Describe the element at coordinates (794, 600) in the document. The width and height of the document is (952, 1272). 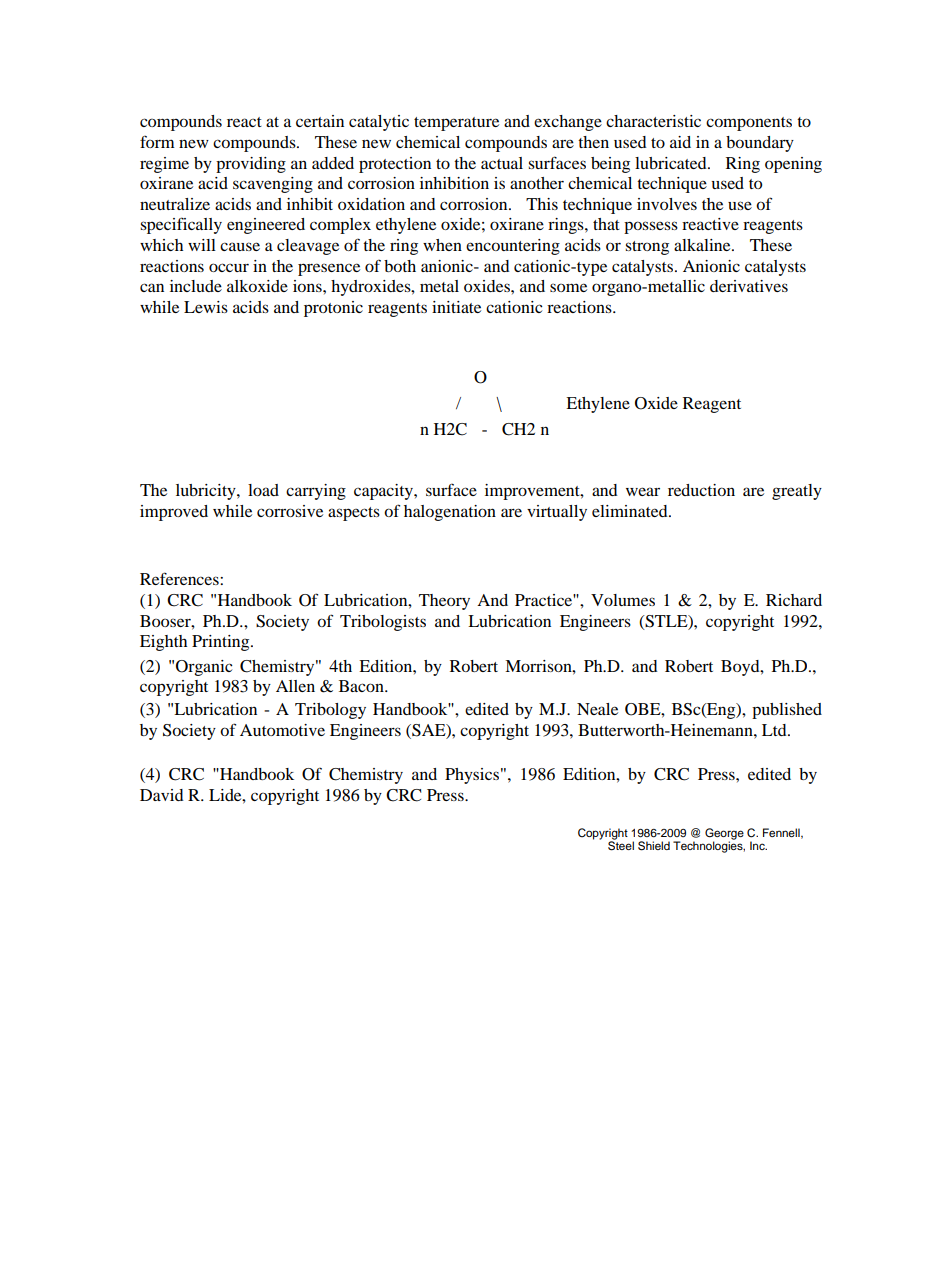
I see `Richard` at that location.
